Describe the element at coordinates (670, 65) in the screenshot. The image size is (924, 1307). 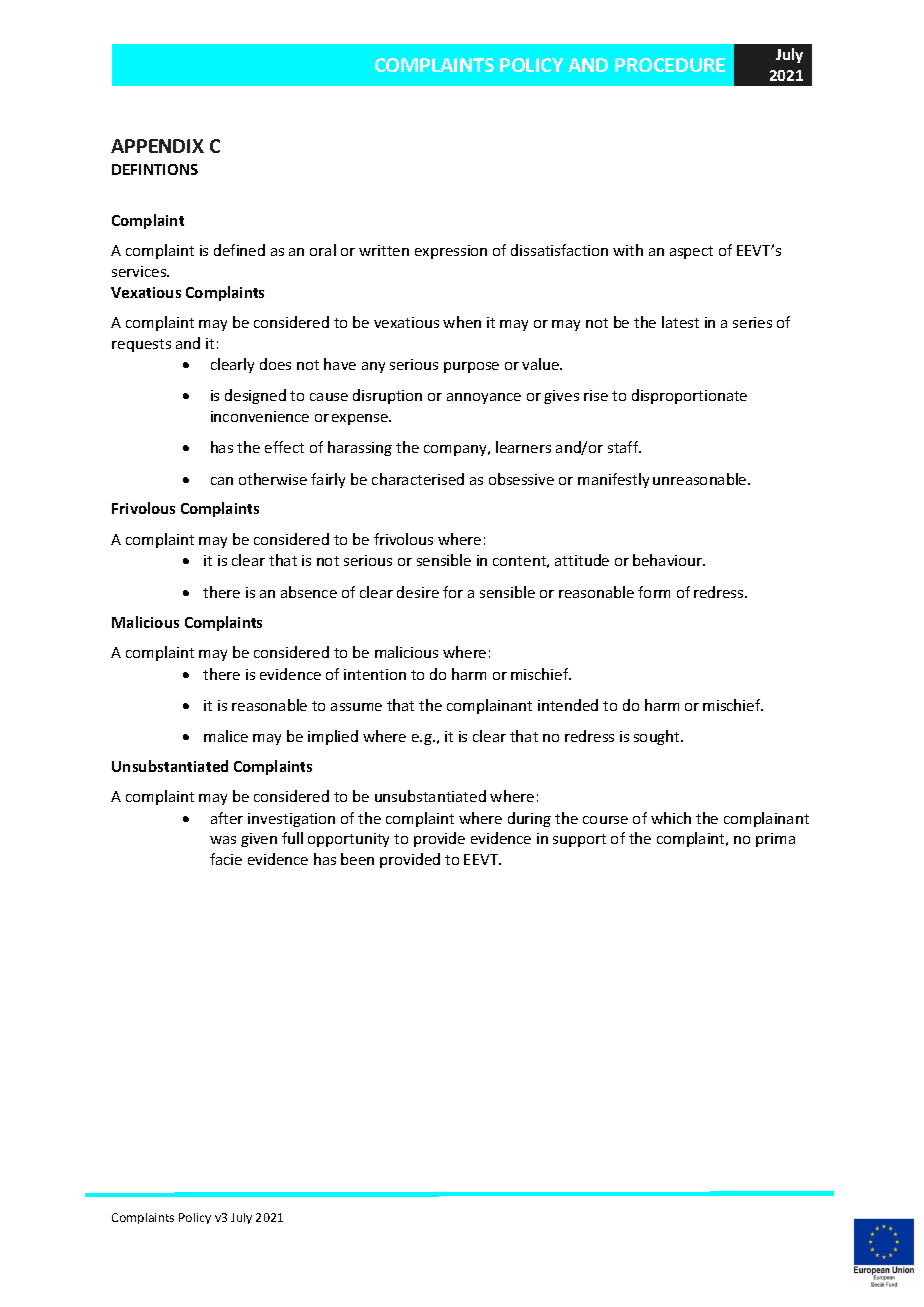
I see `PROCEDURE` at that location.
